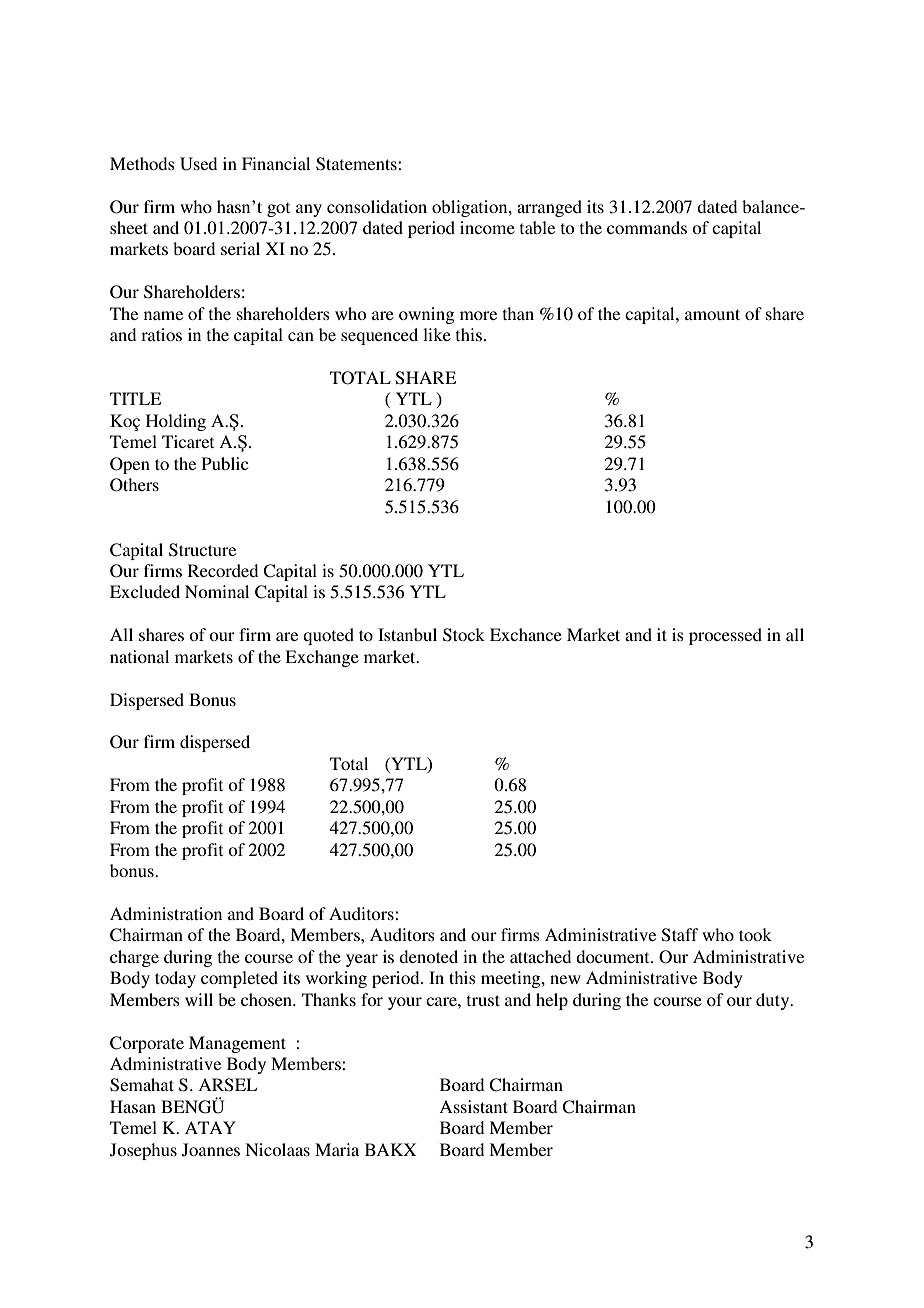 This screenshot has height=1308, width=924. I want to click on processed, so click(725, 636).
